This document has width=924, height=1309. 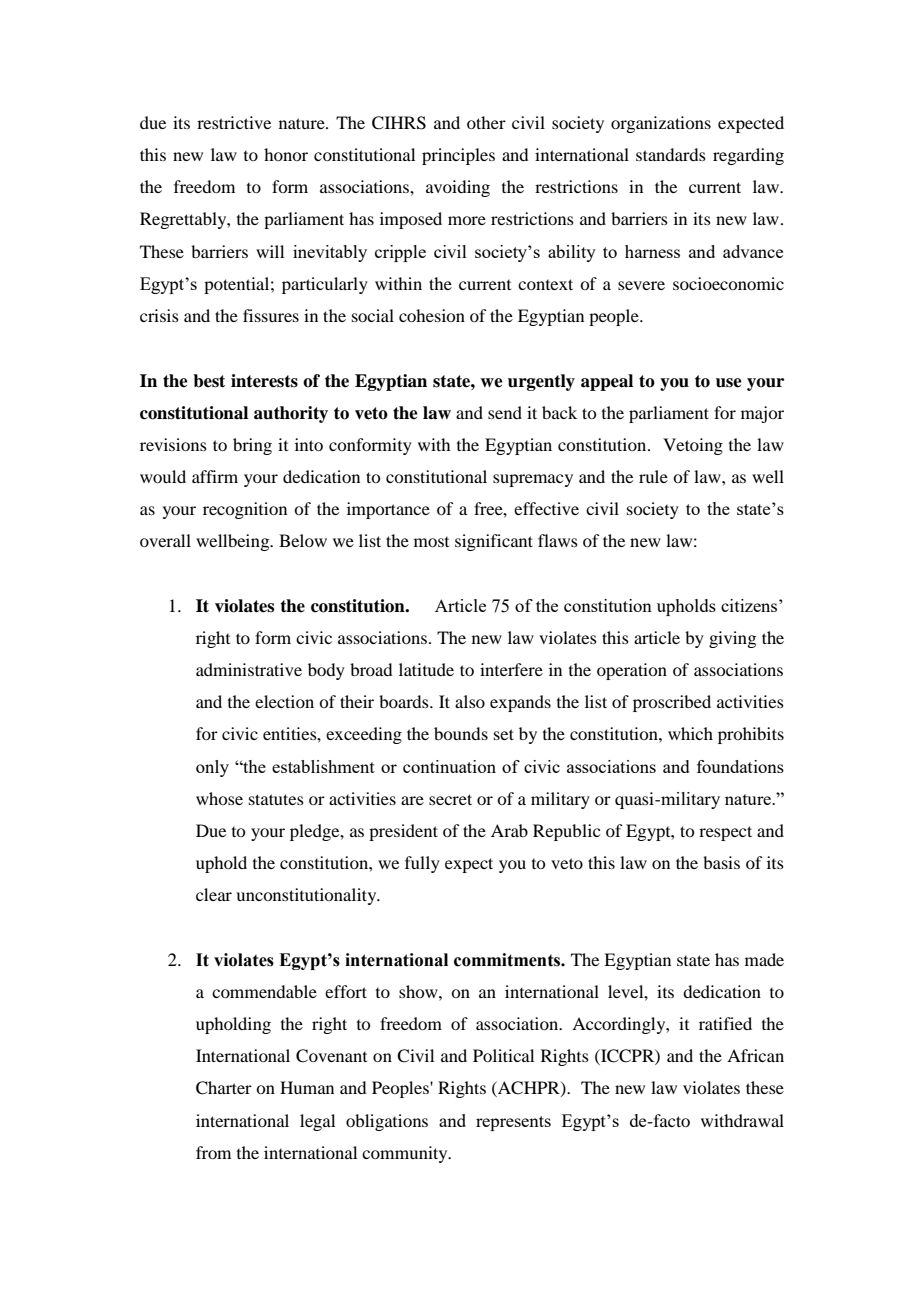 What do you see at coordinates (513, 1123) in the document?
I see `represents` at bounding box center [513, 1123].
